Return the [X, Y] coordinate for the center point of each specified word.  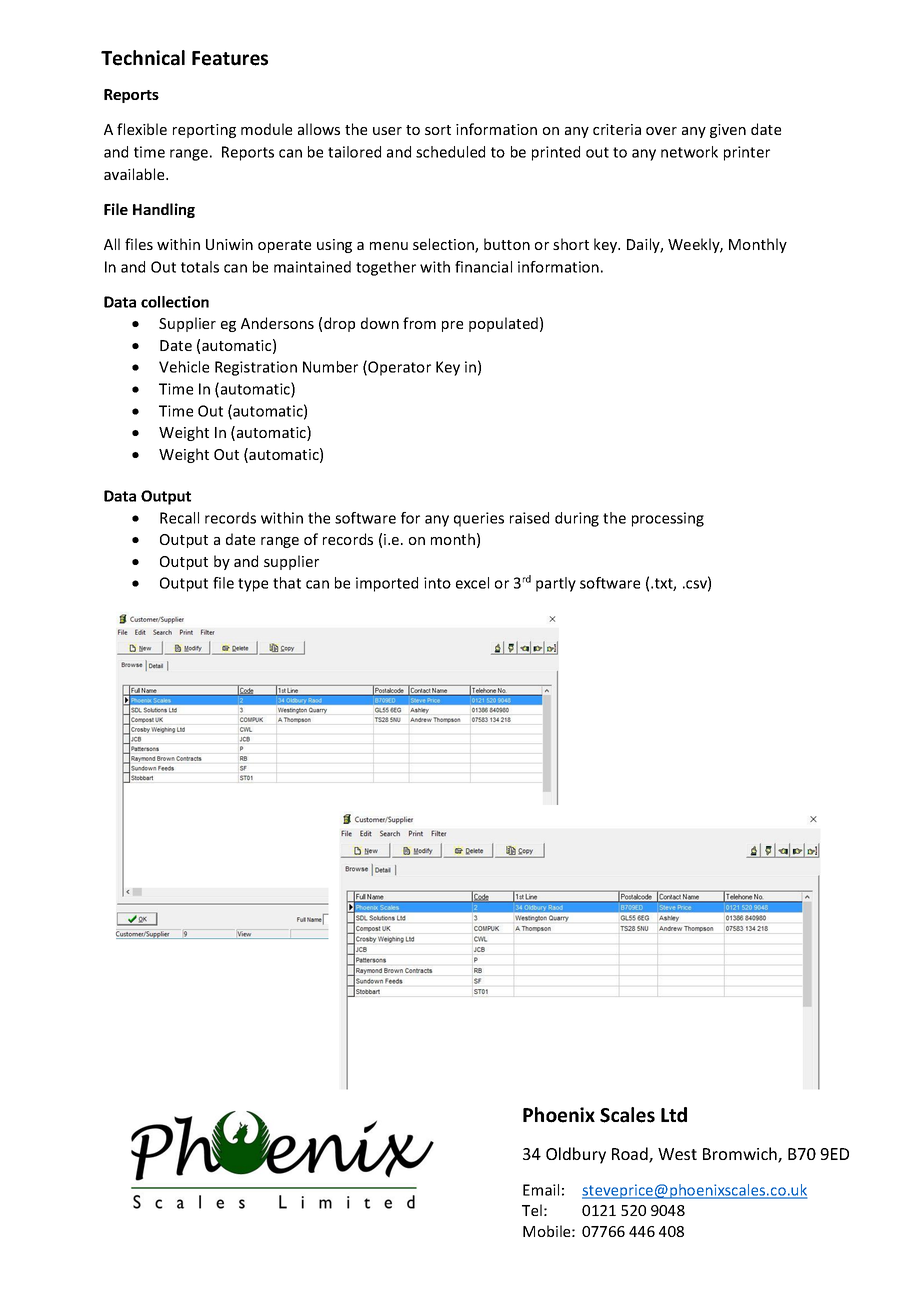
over [661, 131]
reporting [204, 131]
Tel [532, 1210]
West [677, 1154]
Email [541, 1190]
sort [438, 130]
